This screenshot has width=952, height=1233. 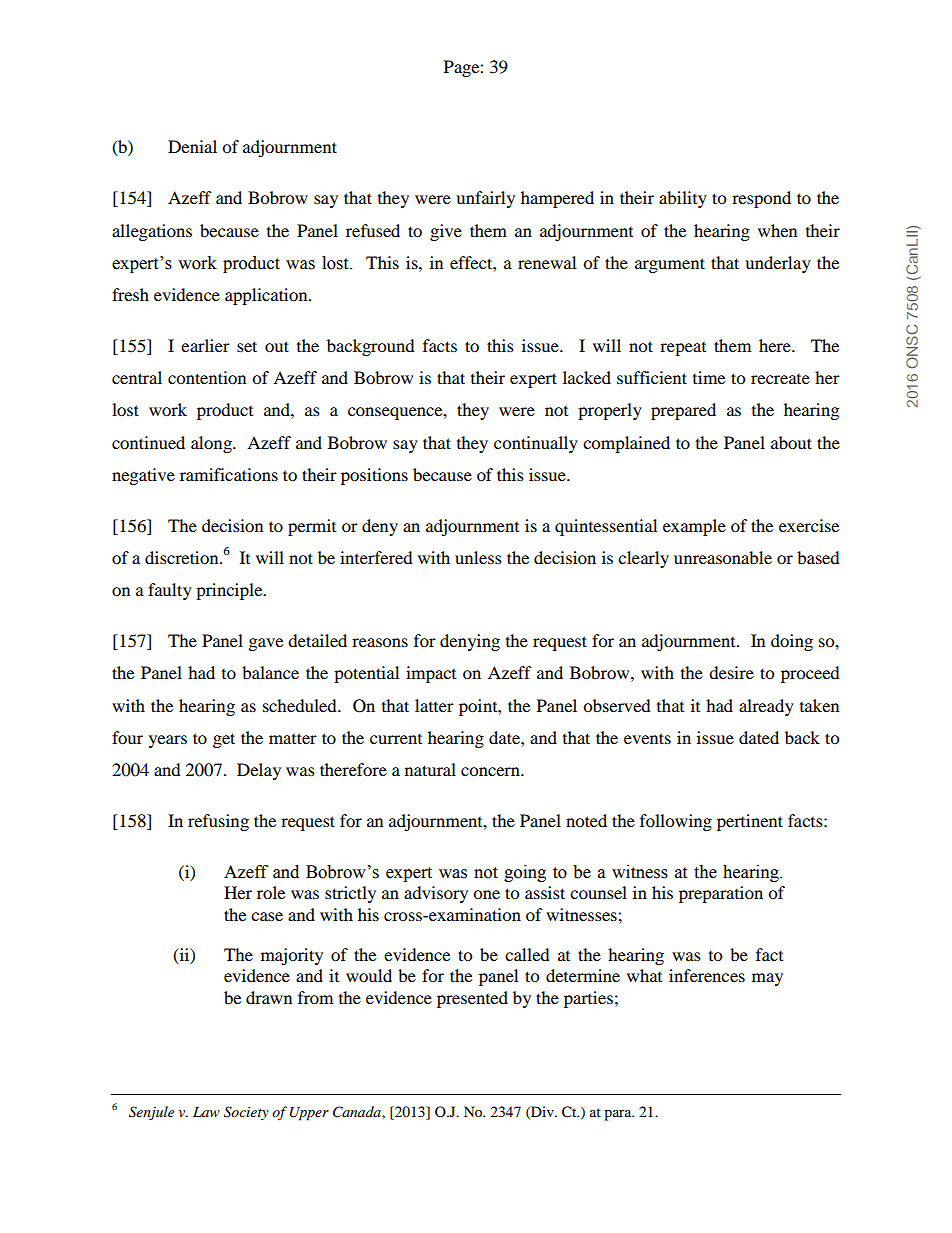 I want to click on case, so click(x=267, y=916).
